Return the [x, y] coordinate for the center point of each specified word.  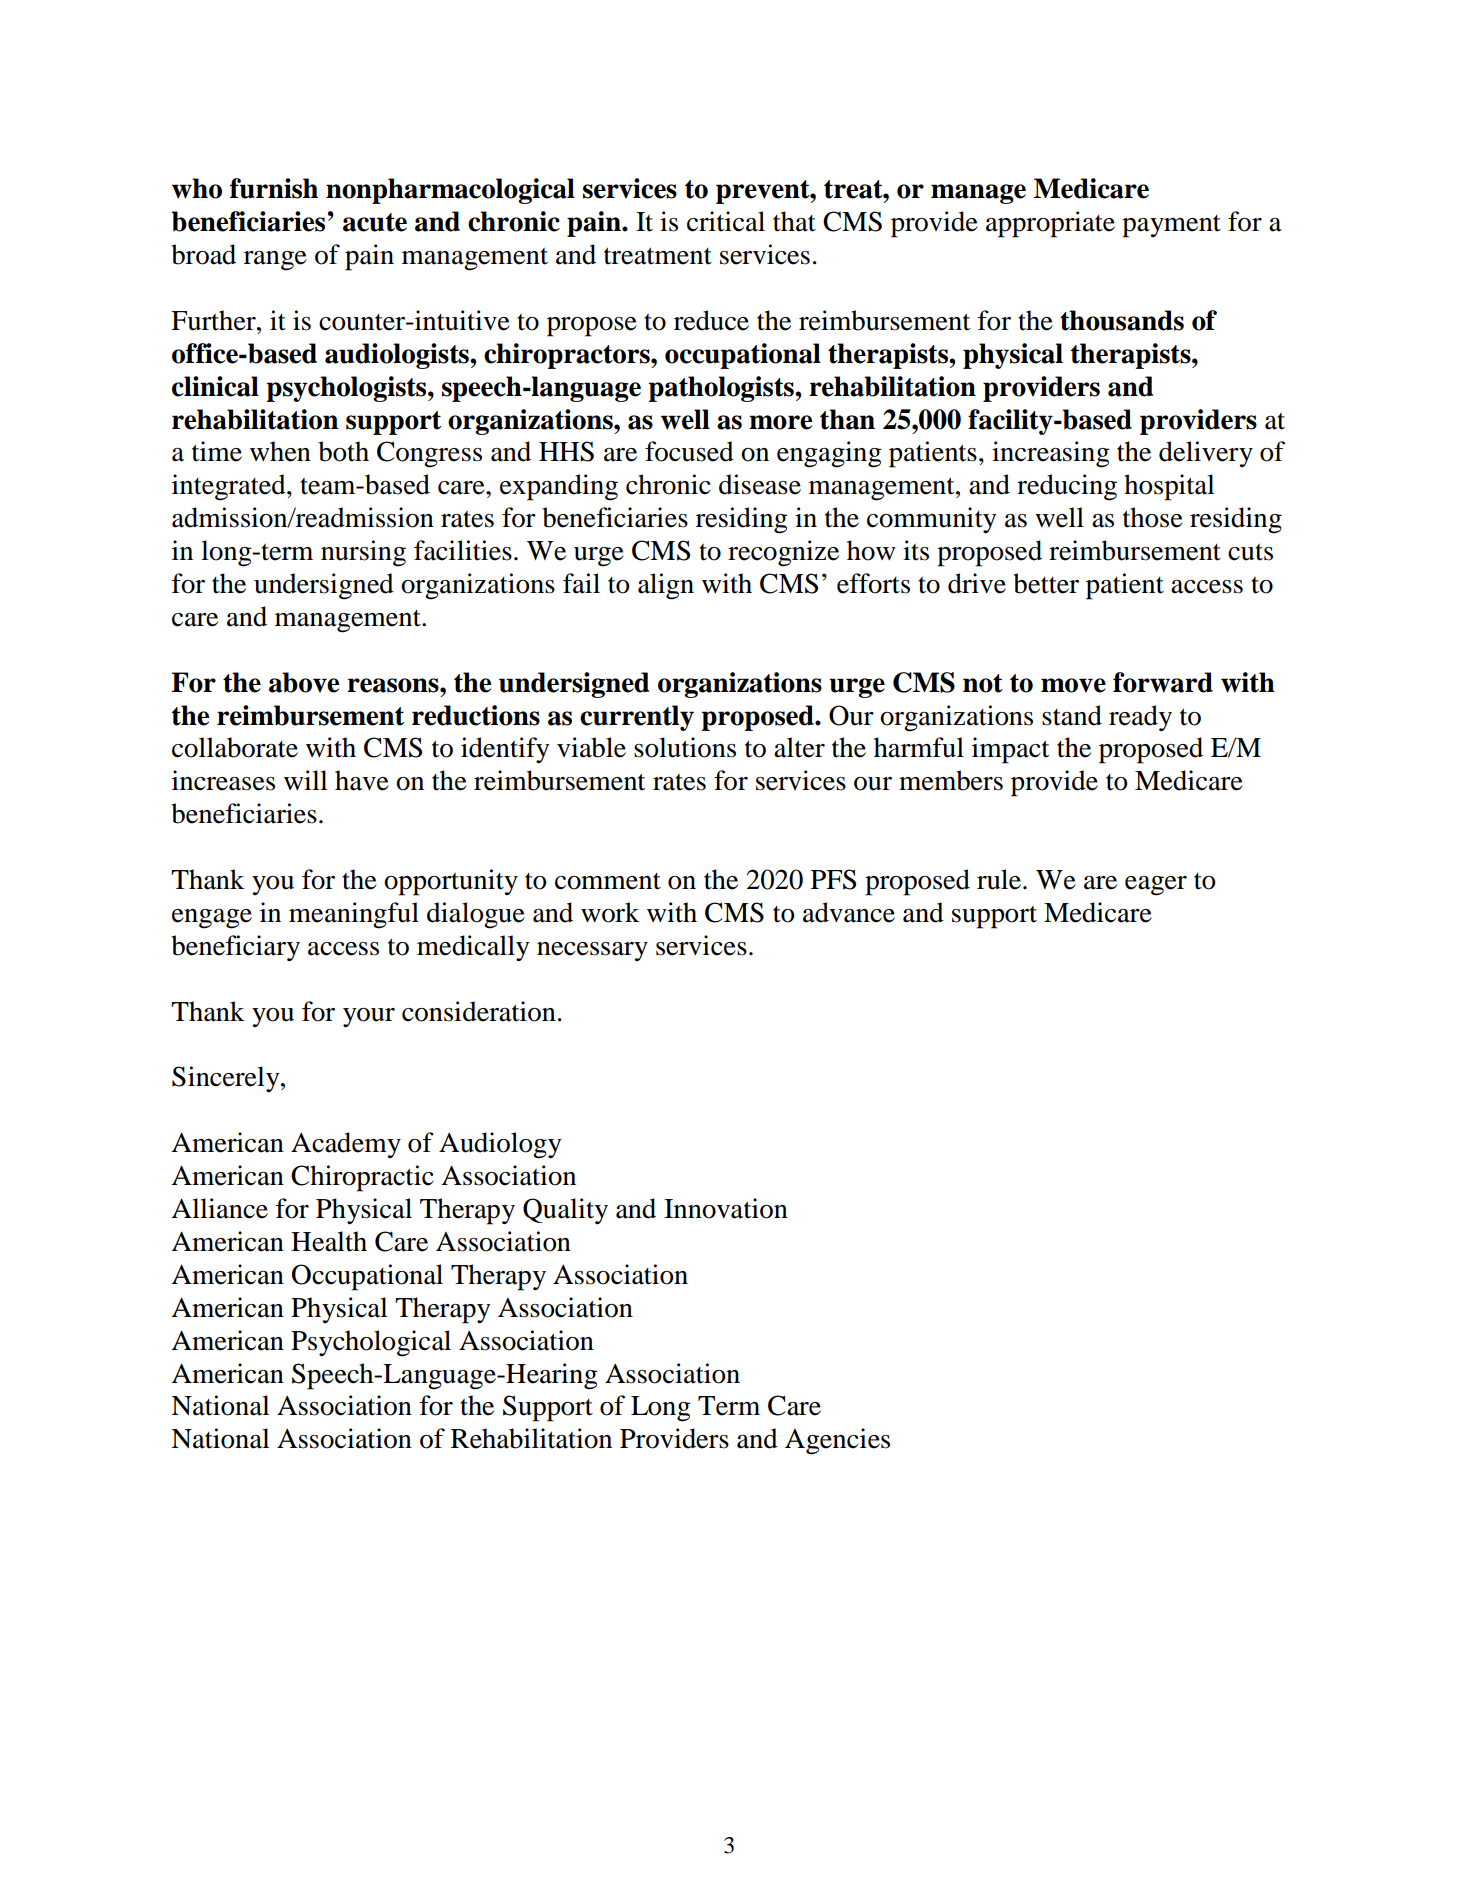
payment [1171, 226]
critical [726, 221]
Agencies [837, 1441]
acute [375, 222]
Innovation [726, 1208]
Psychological [371, 1343]
